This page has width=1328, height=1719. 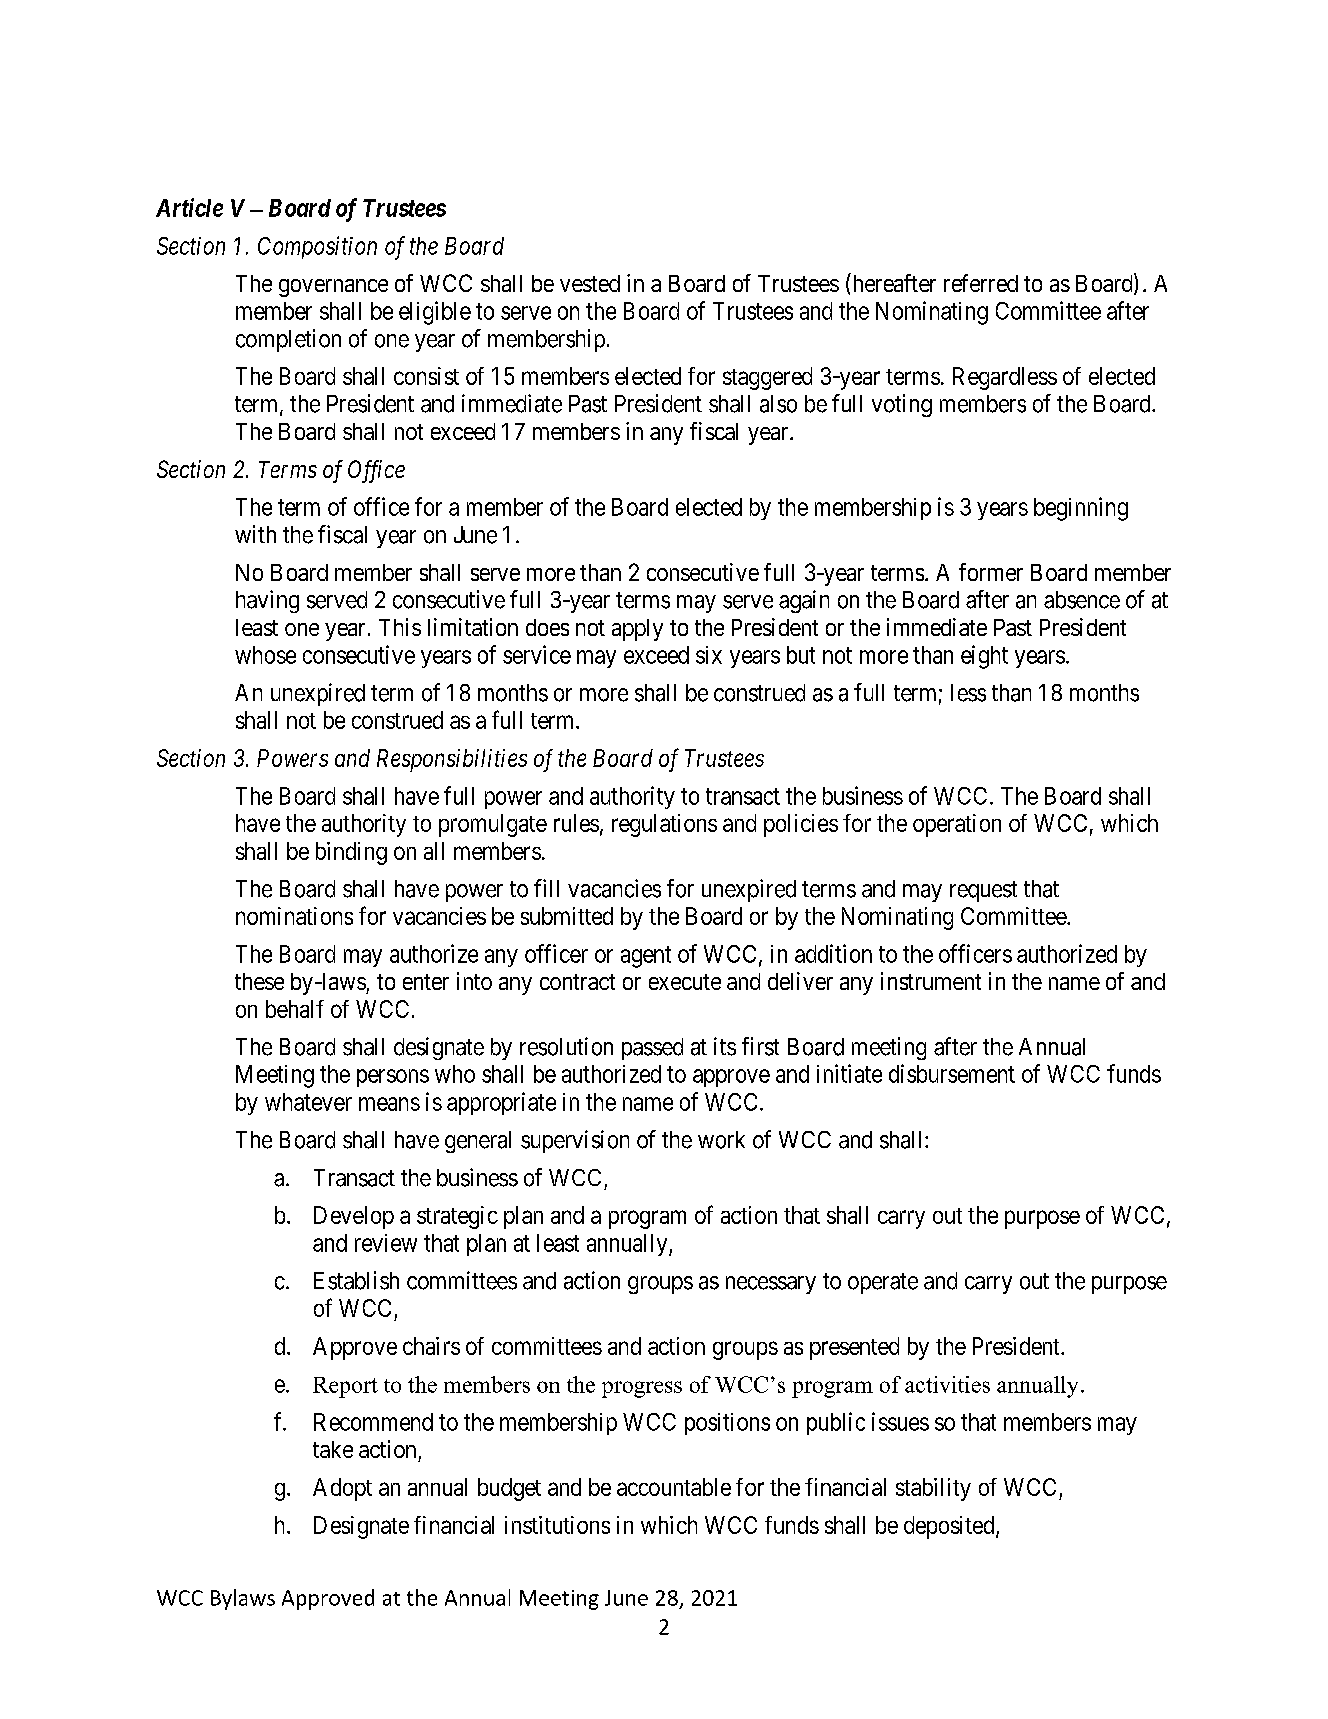 I want to click on Adopt, so click(x=342, y=1489).
